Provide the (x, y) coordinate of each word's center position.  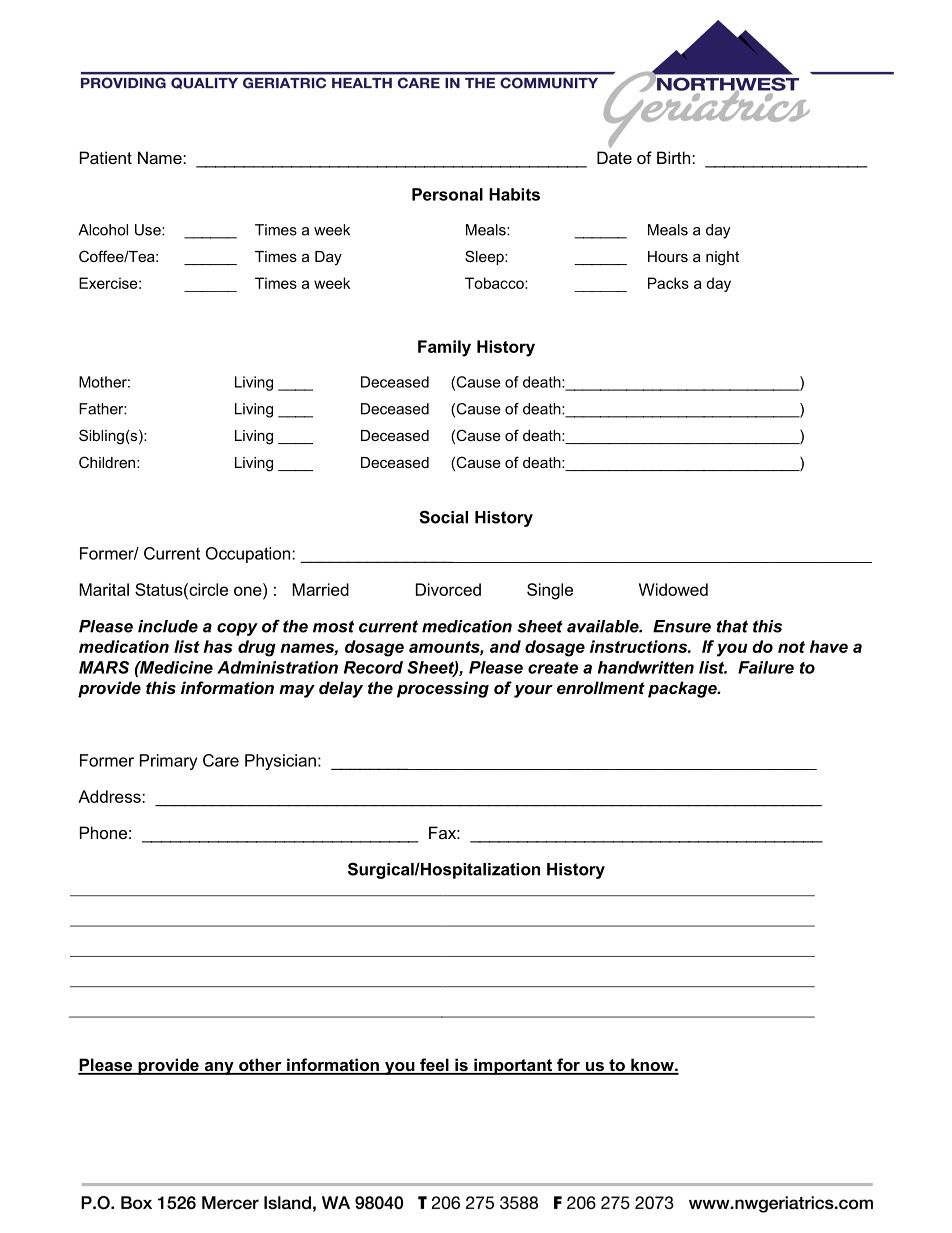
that (732, 626)
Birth (675, 157)
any (219, 1068)
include (168, 626)
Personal (447, 194)
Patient (106, 157)
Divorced (448, 589)
